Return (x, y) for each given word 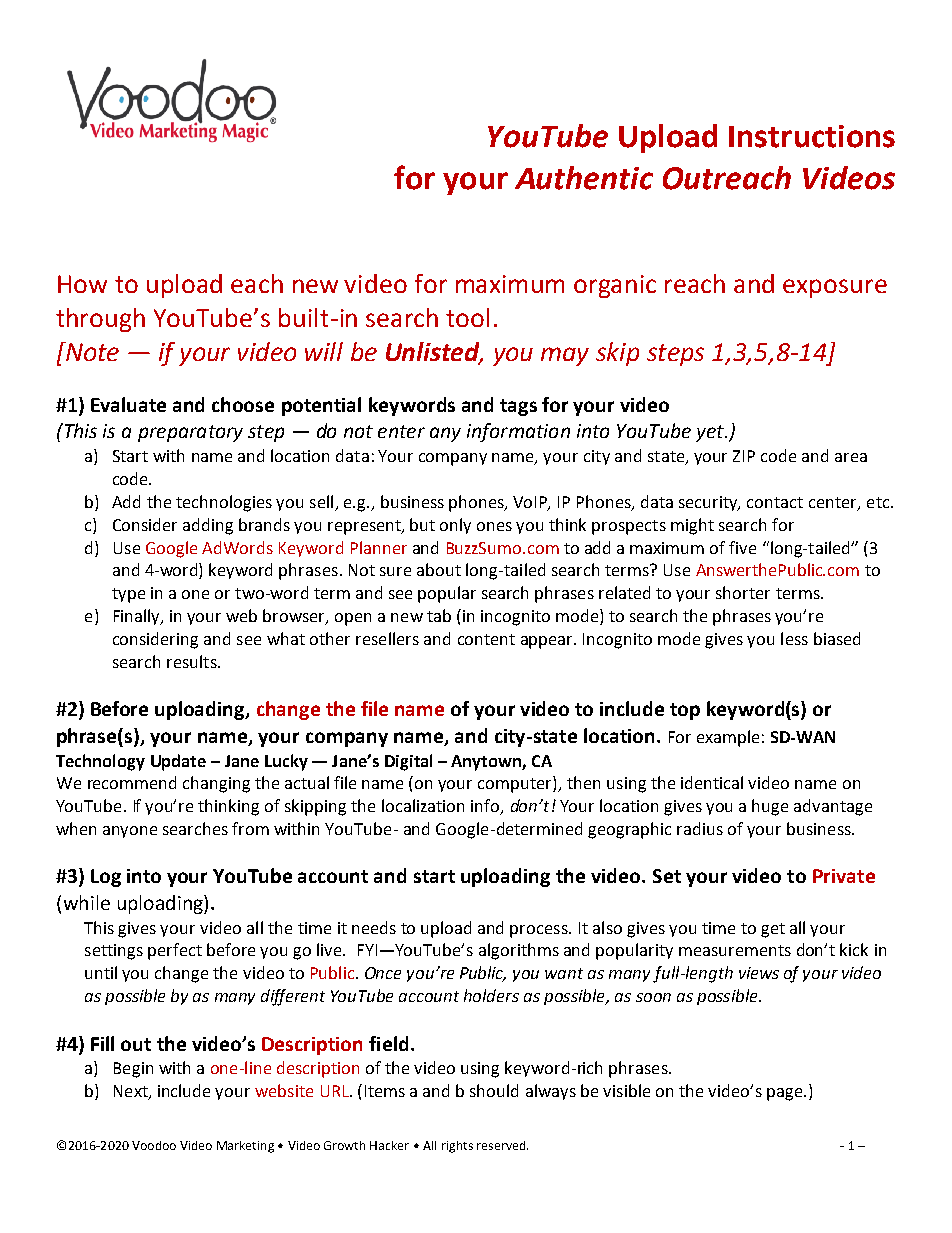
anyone (130, 832)
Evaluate (128, 404)
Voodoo (154, 1145)
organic (615, 286)
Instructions (812, 136)
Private (844, 876)
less (794, 638)
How (82, 284)
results (193, 661)
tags (518, 407)
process (540, 931)
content (486, 639)
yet (711, 433)
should (494, 1090)
